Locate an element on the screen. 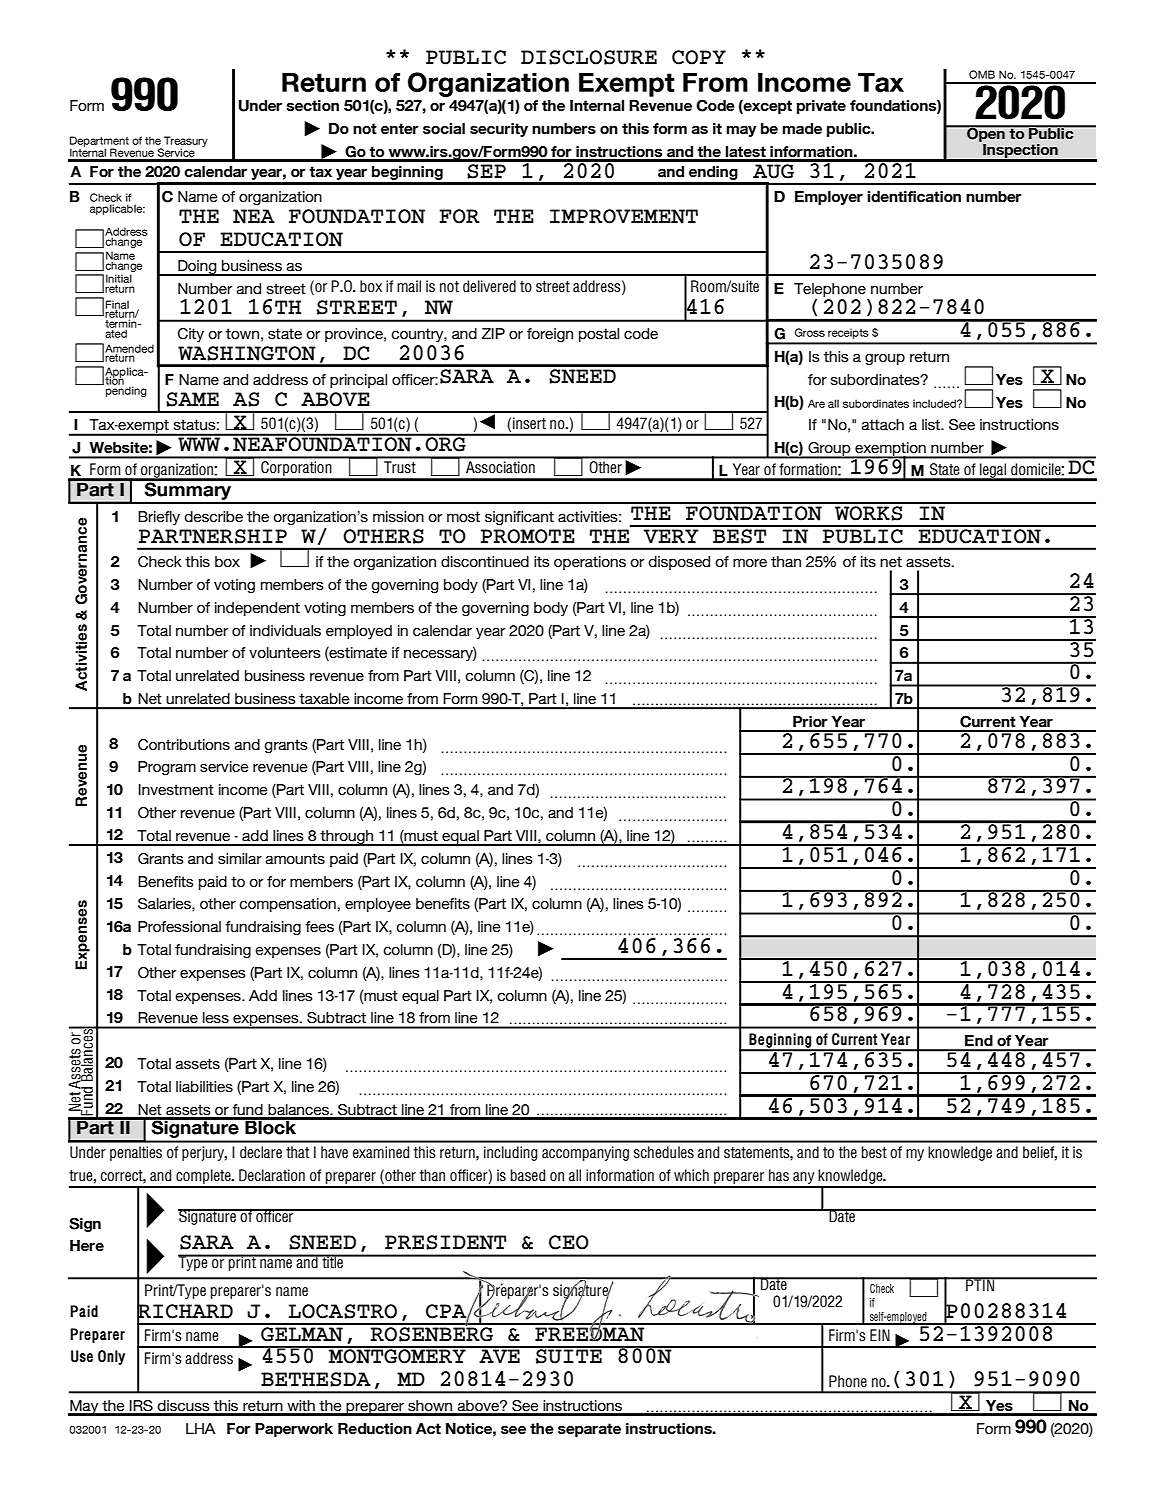 Image resolution: width=1163 pixels, height=1505 pixels. security is located at coordinates (499, 130).
